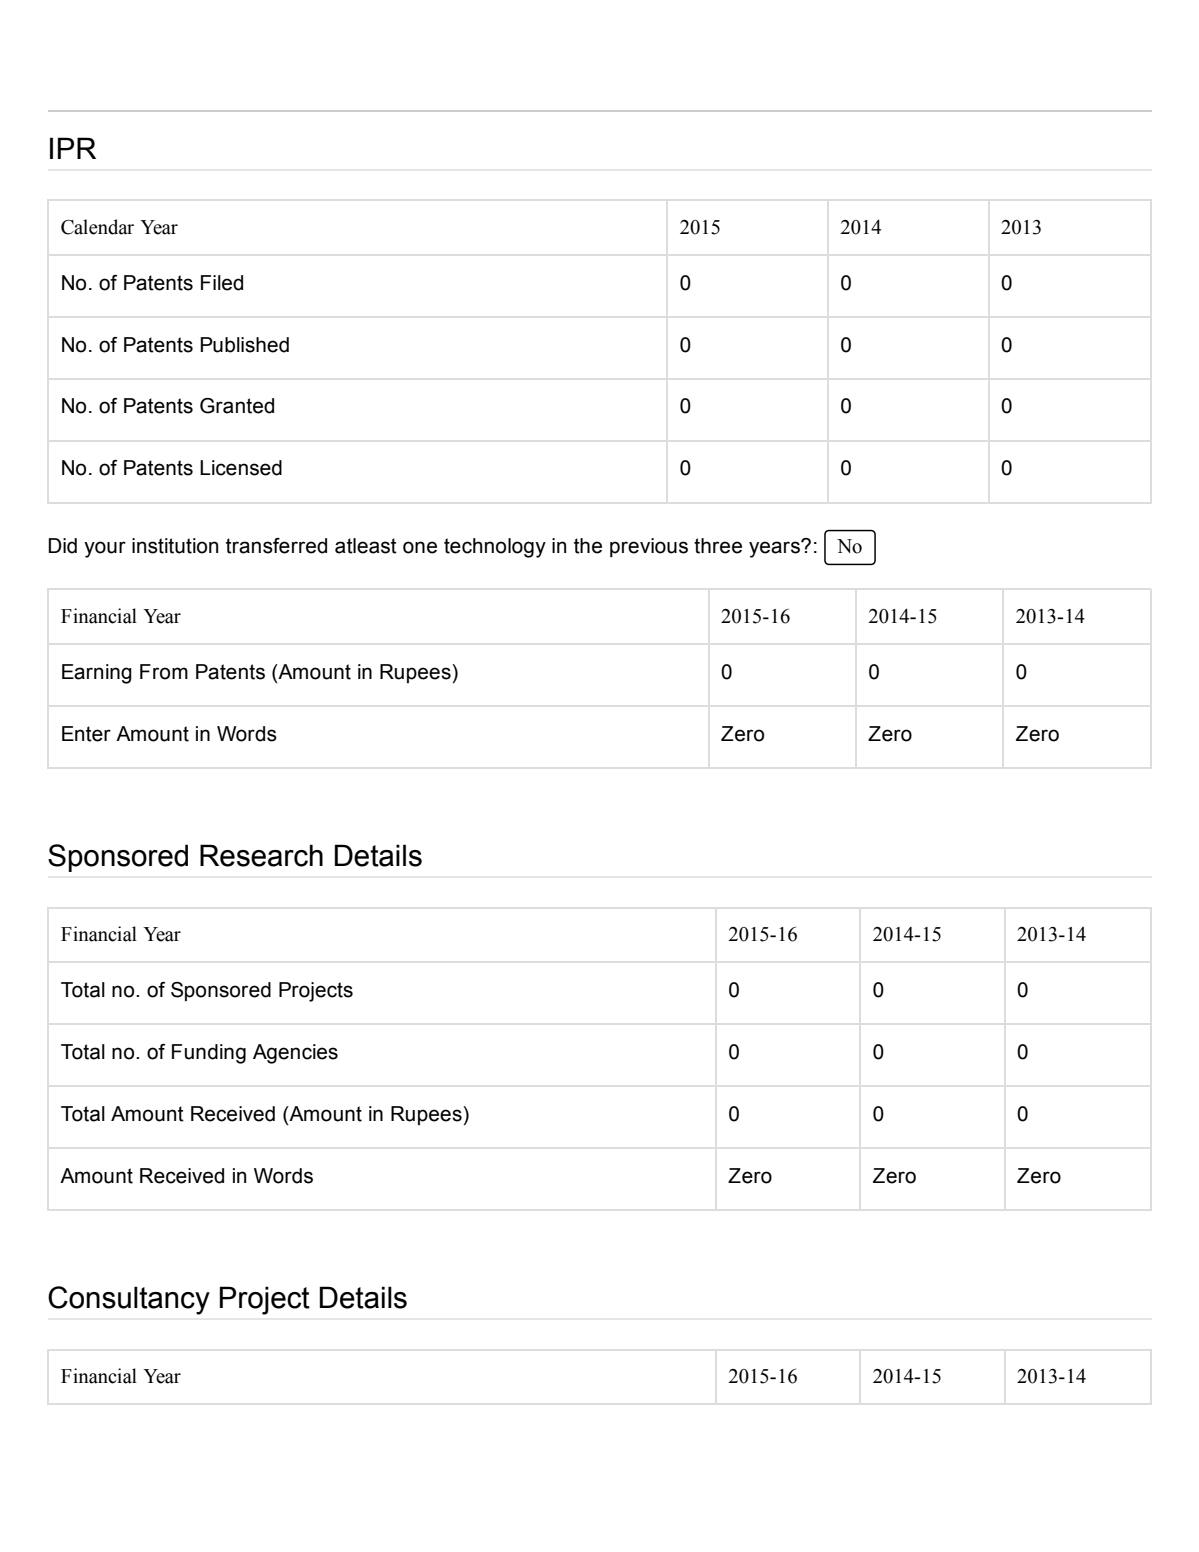  What do you see at coordinates (209, 1054) in the screenshot?
I see `Funding` at bounding box center [209, 1054].
